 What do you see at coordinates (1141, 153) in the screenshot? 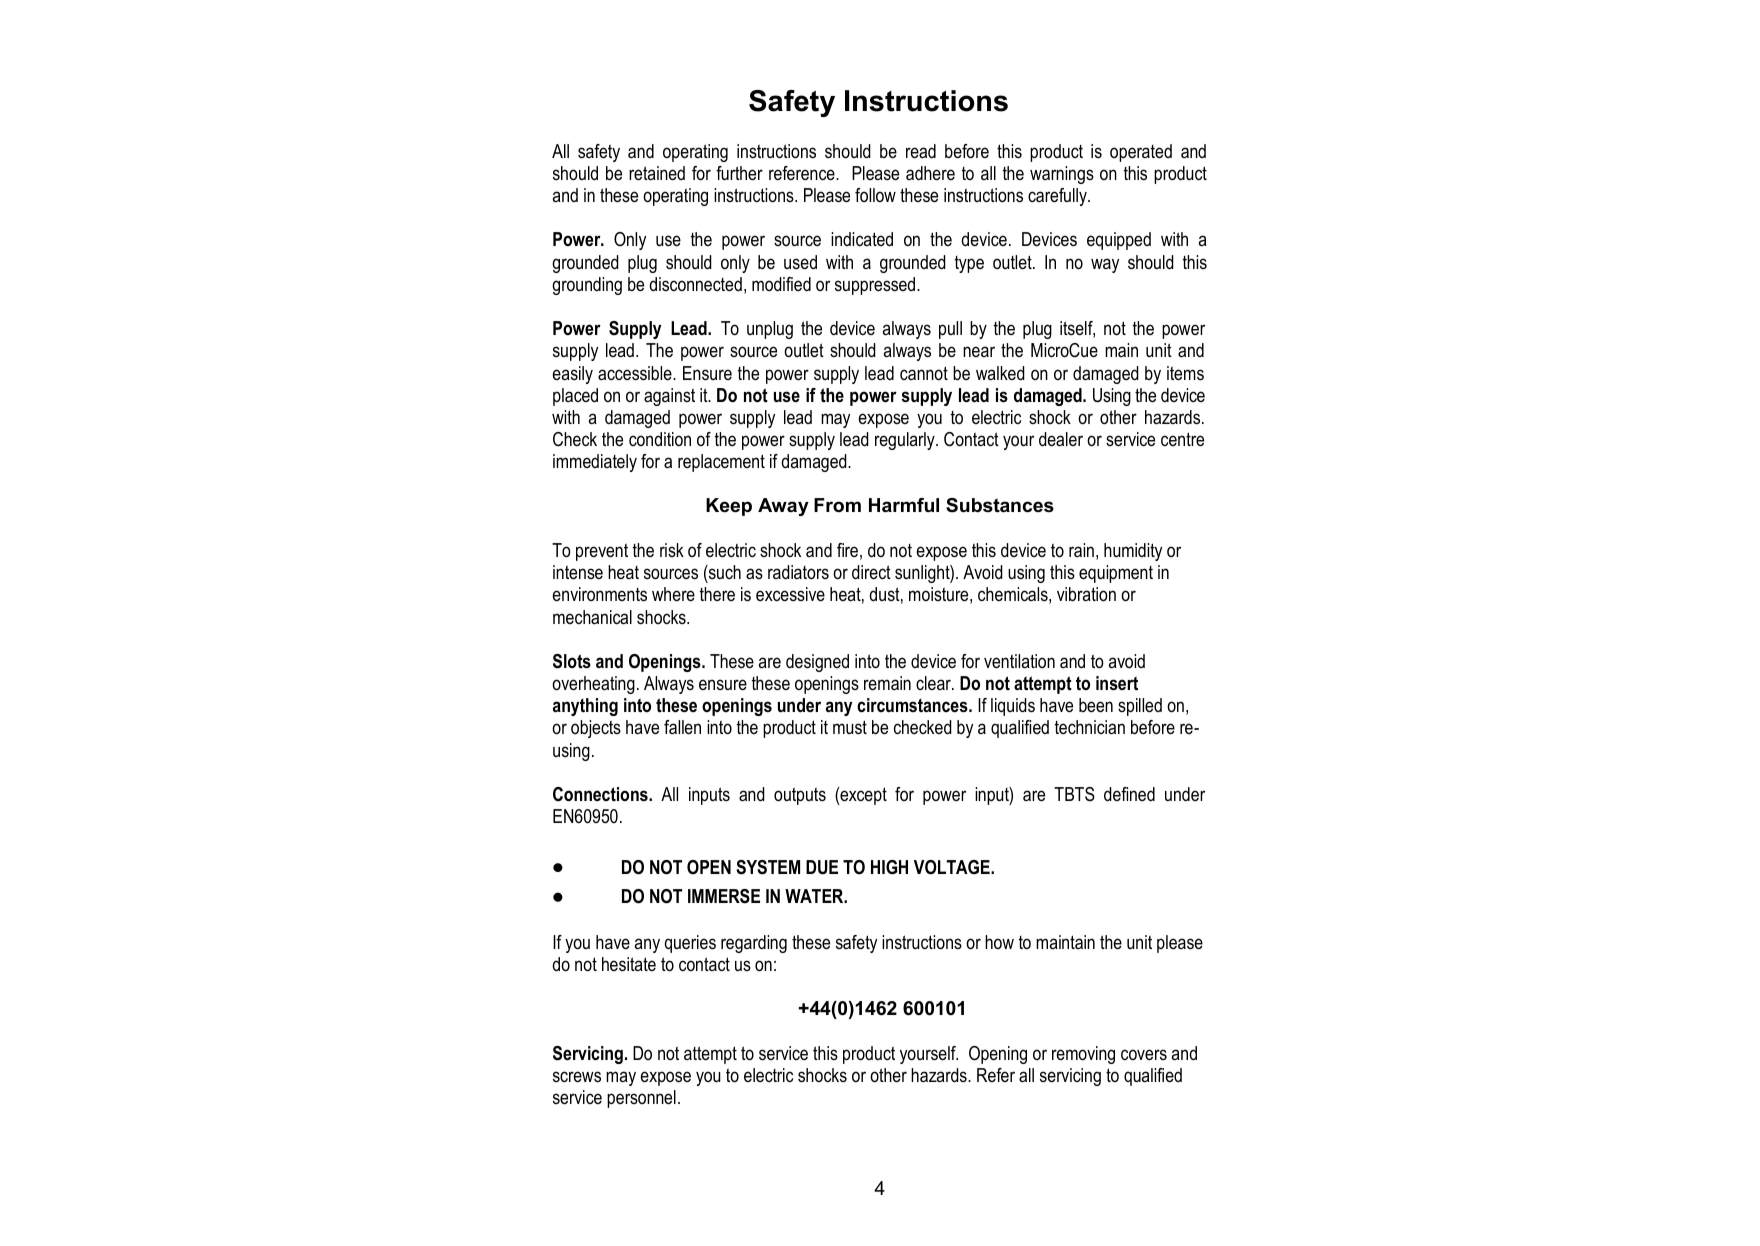
I see `operated` at bounding box center [1141, 153].
